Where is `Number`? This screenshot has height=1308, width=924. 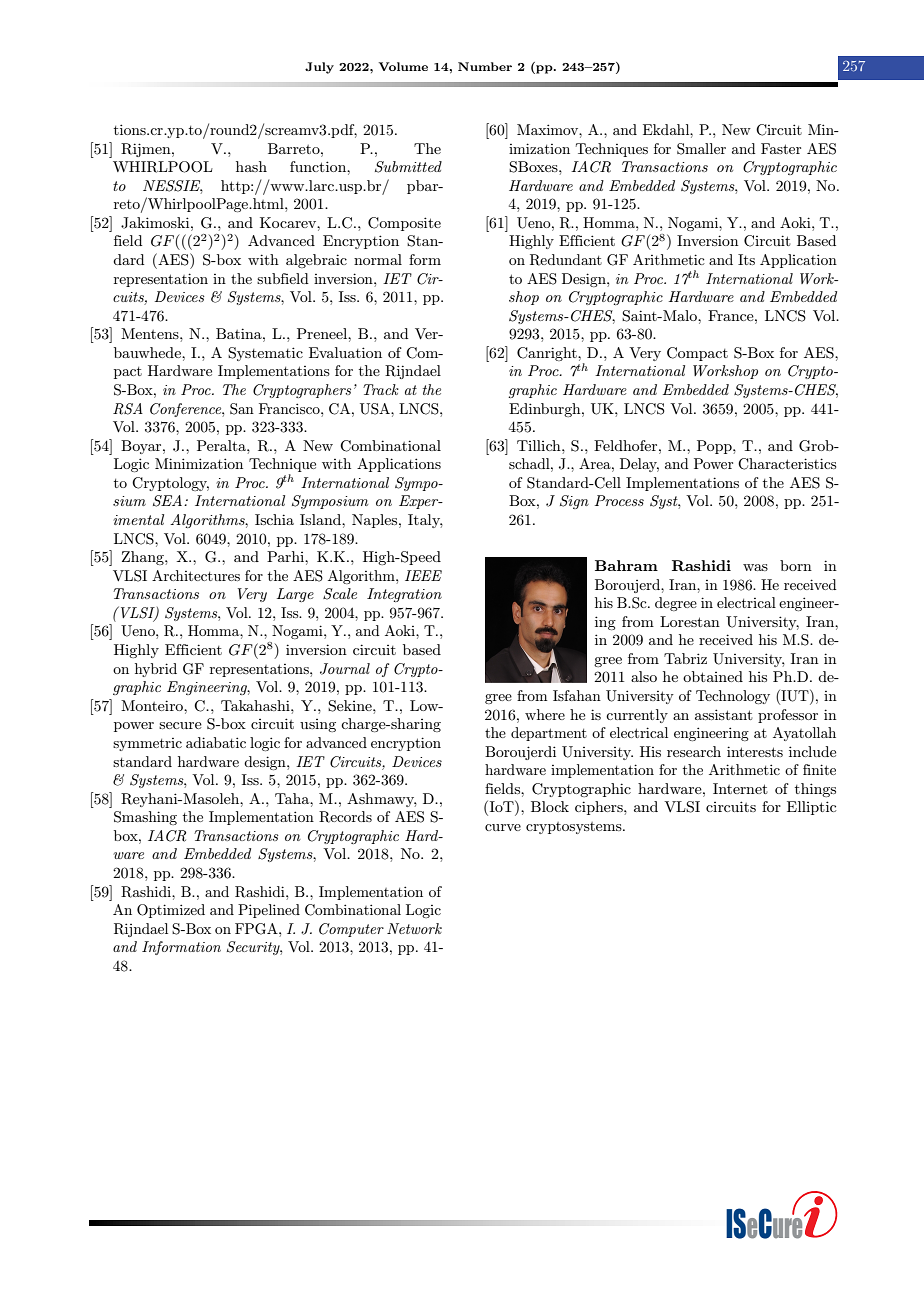
Number is located at coordinates (485, 66).
